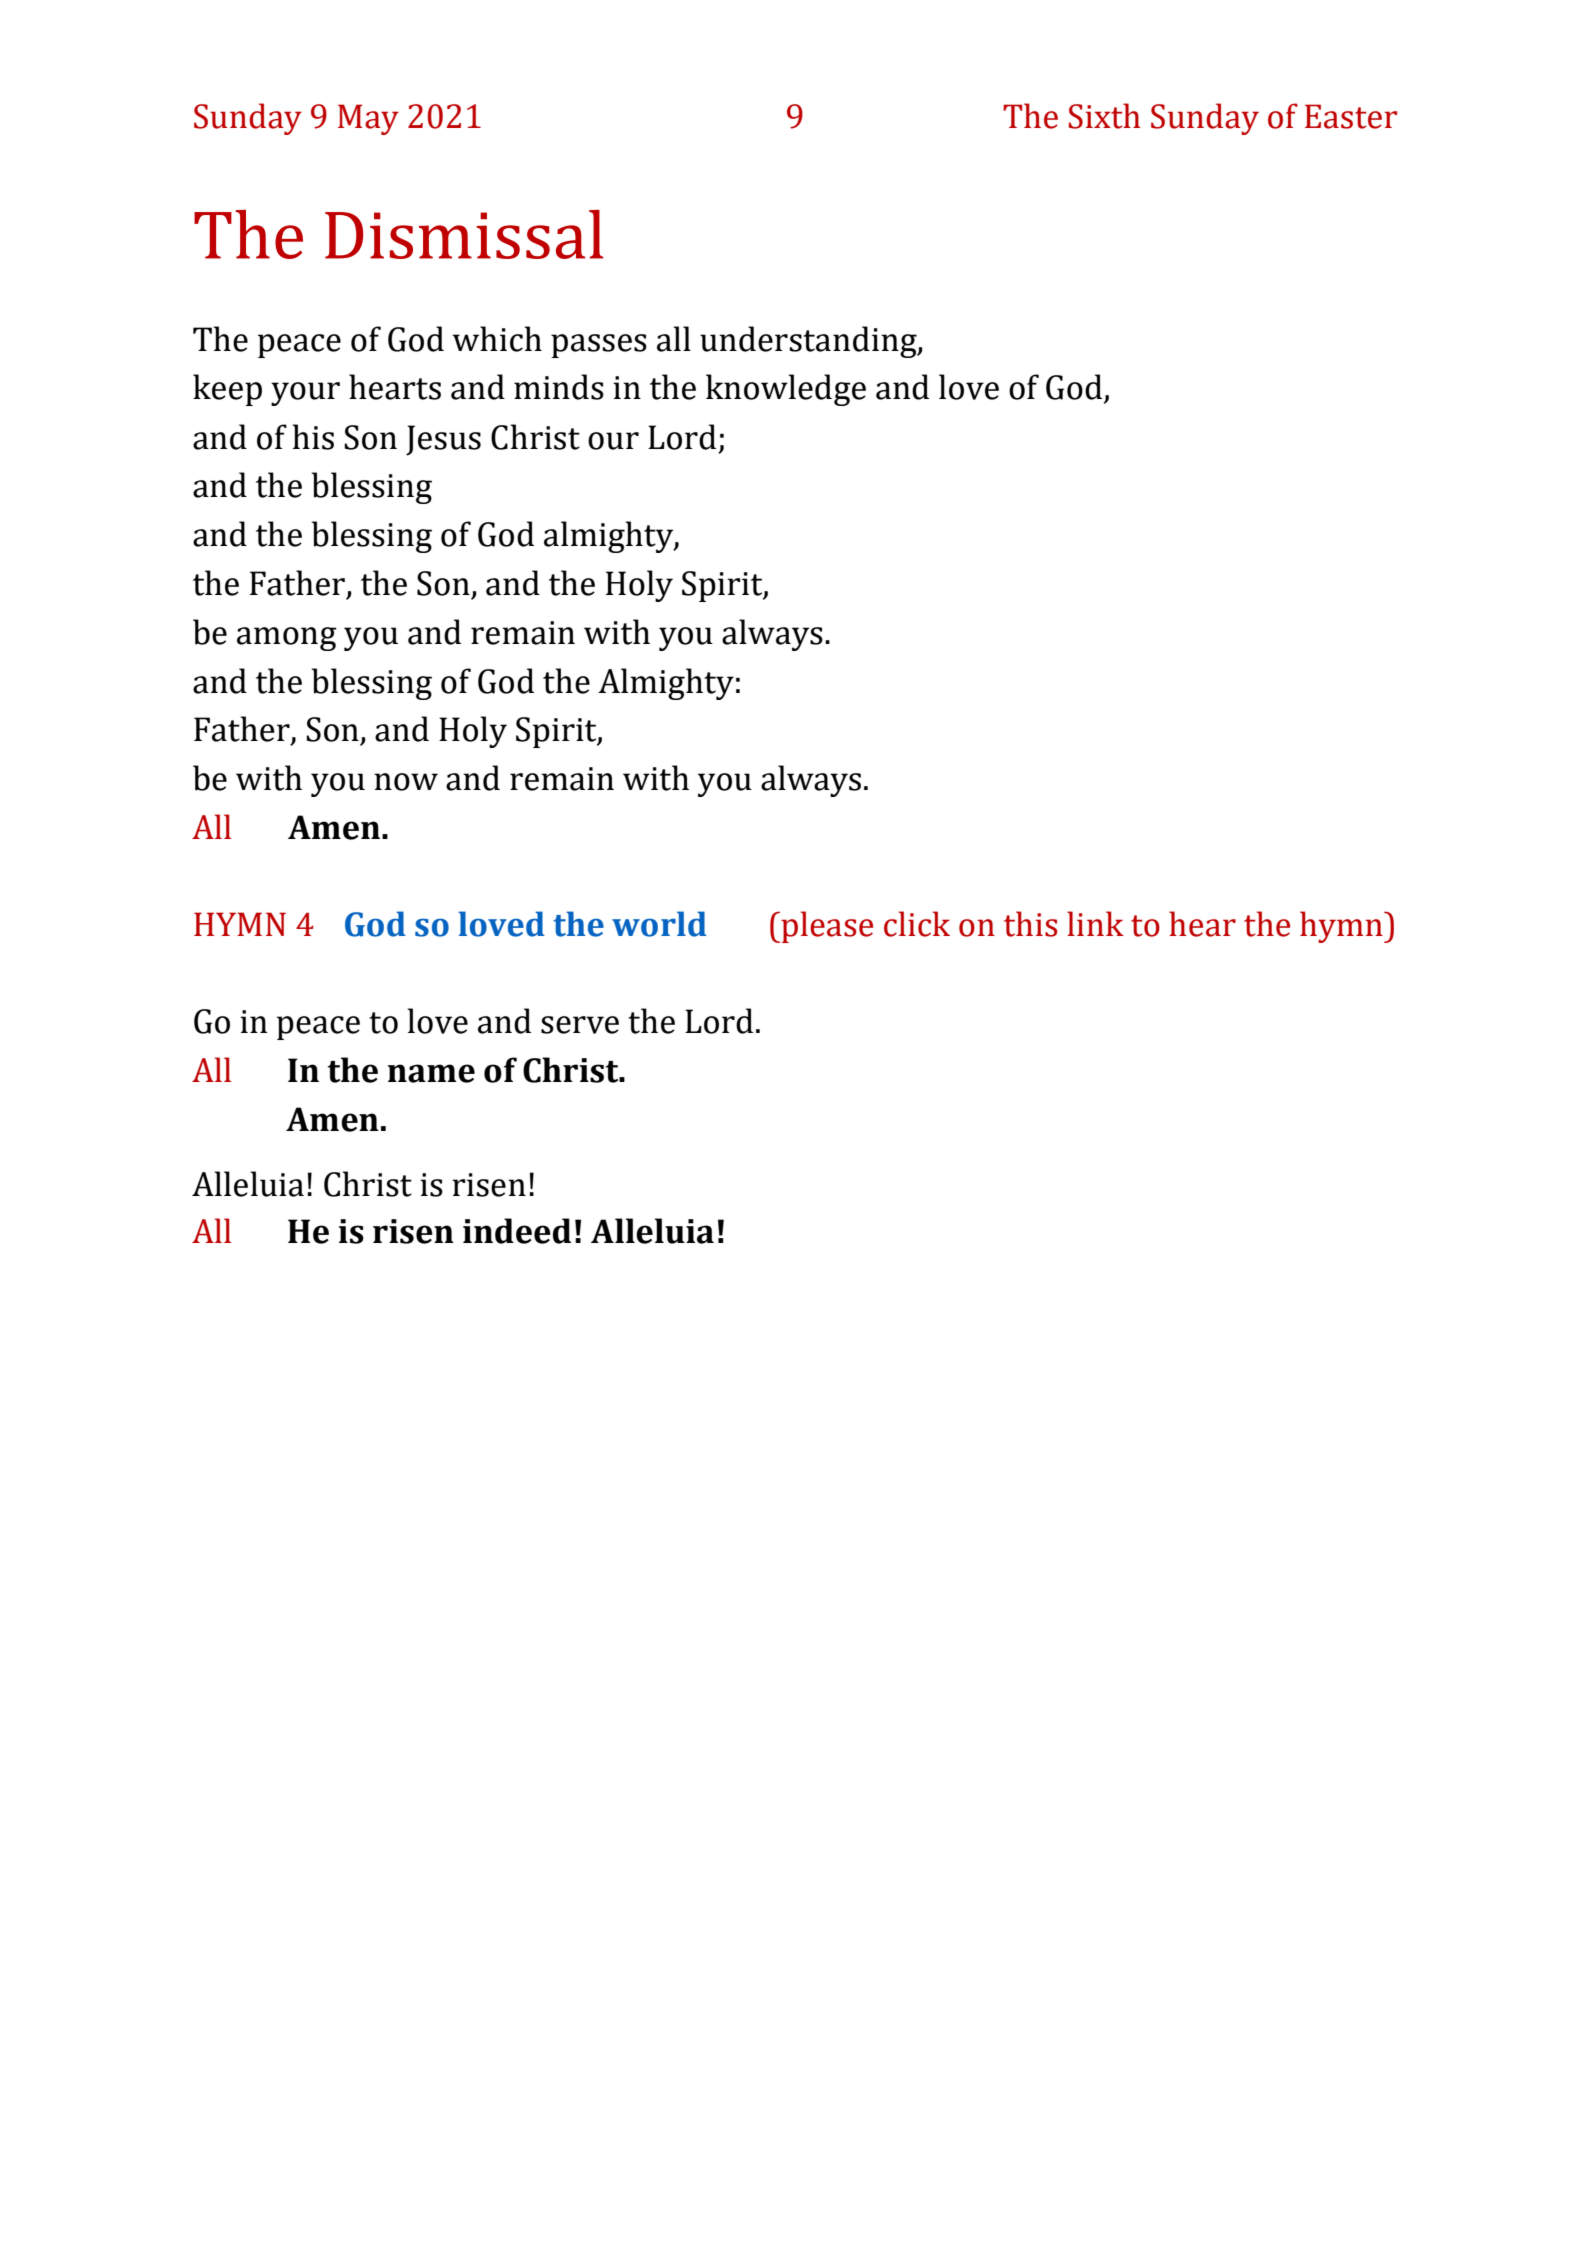  Describe the element at coordinates (443, 440) in the screenshot. I see `Jesus` at that location.
